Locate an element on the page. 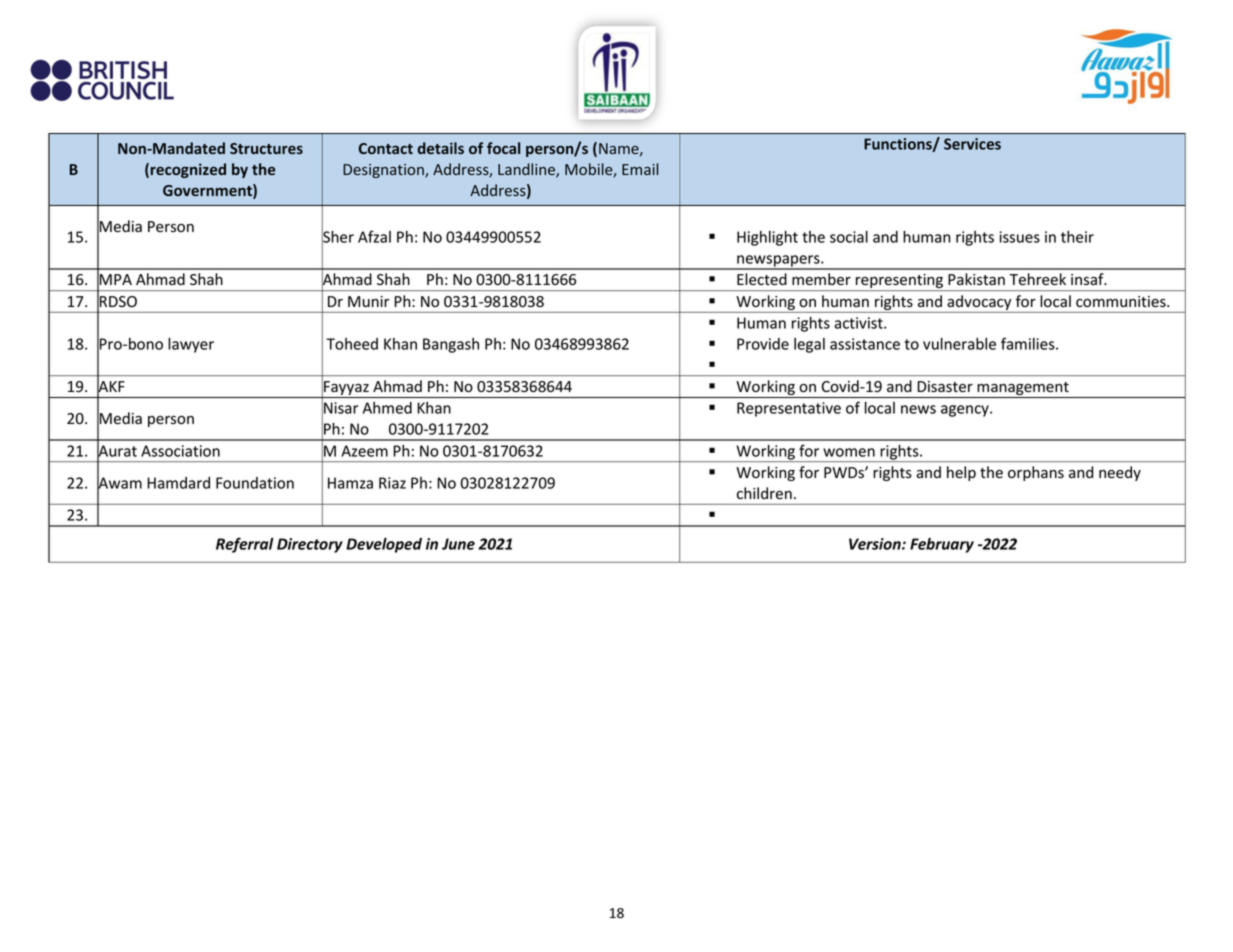 The width and height of the document is (1233, 952). Ahmed is located at coordinates (387, 408).
